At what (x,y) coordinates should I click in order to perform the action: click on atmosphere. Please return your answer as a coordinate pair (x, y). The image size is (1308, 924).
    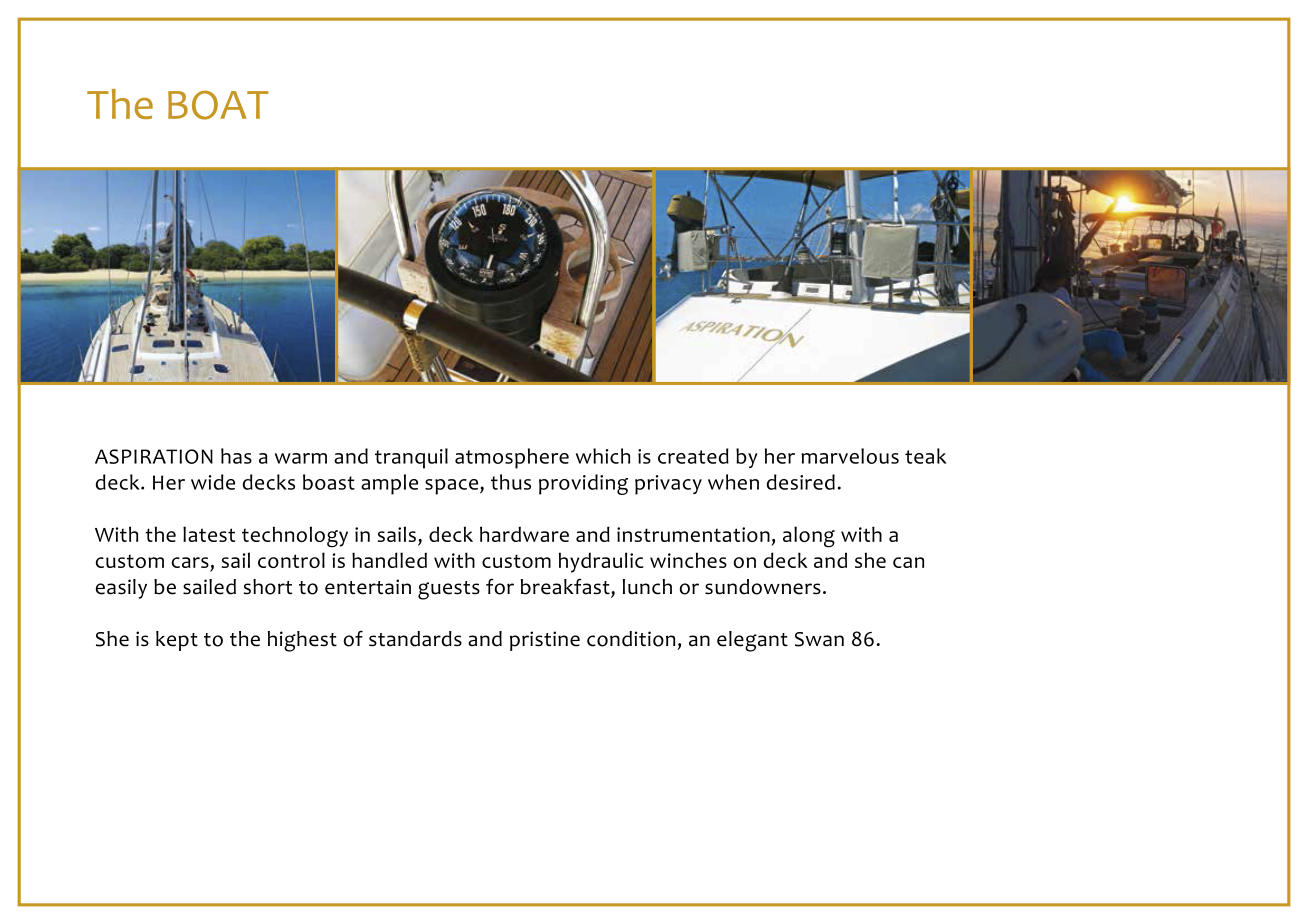
    Looking at the image, I should click on (512, 458).
